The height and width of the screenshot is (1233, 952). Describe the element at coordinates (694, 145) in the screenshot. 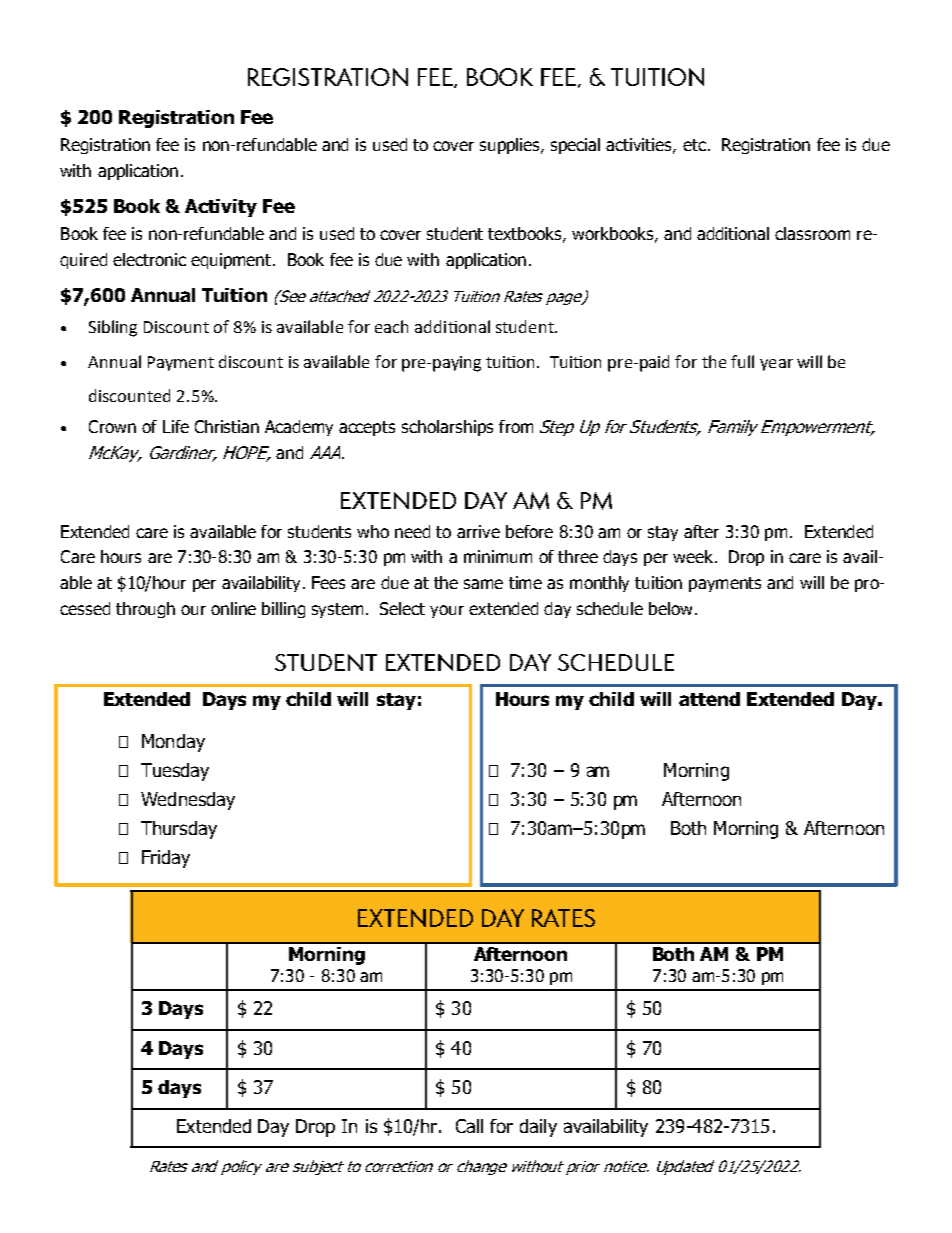

I see `etc` at that location.
